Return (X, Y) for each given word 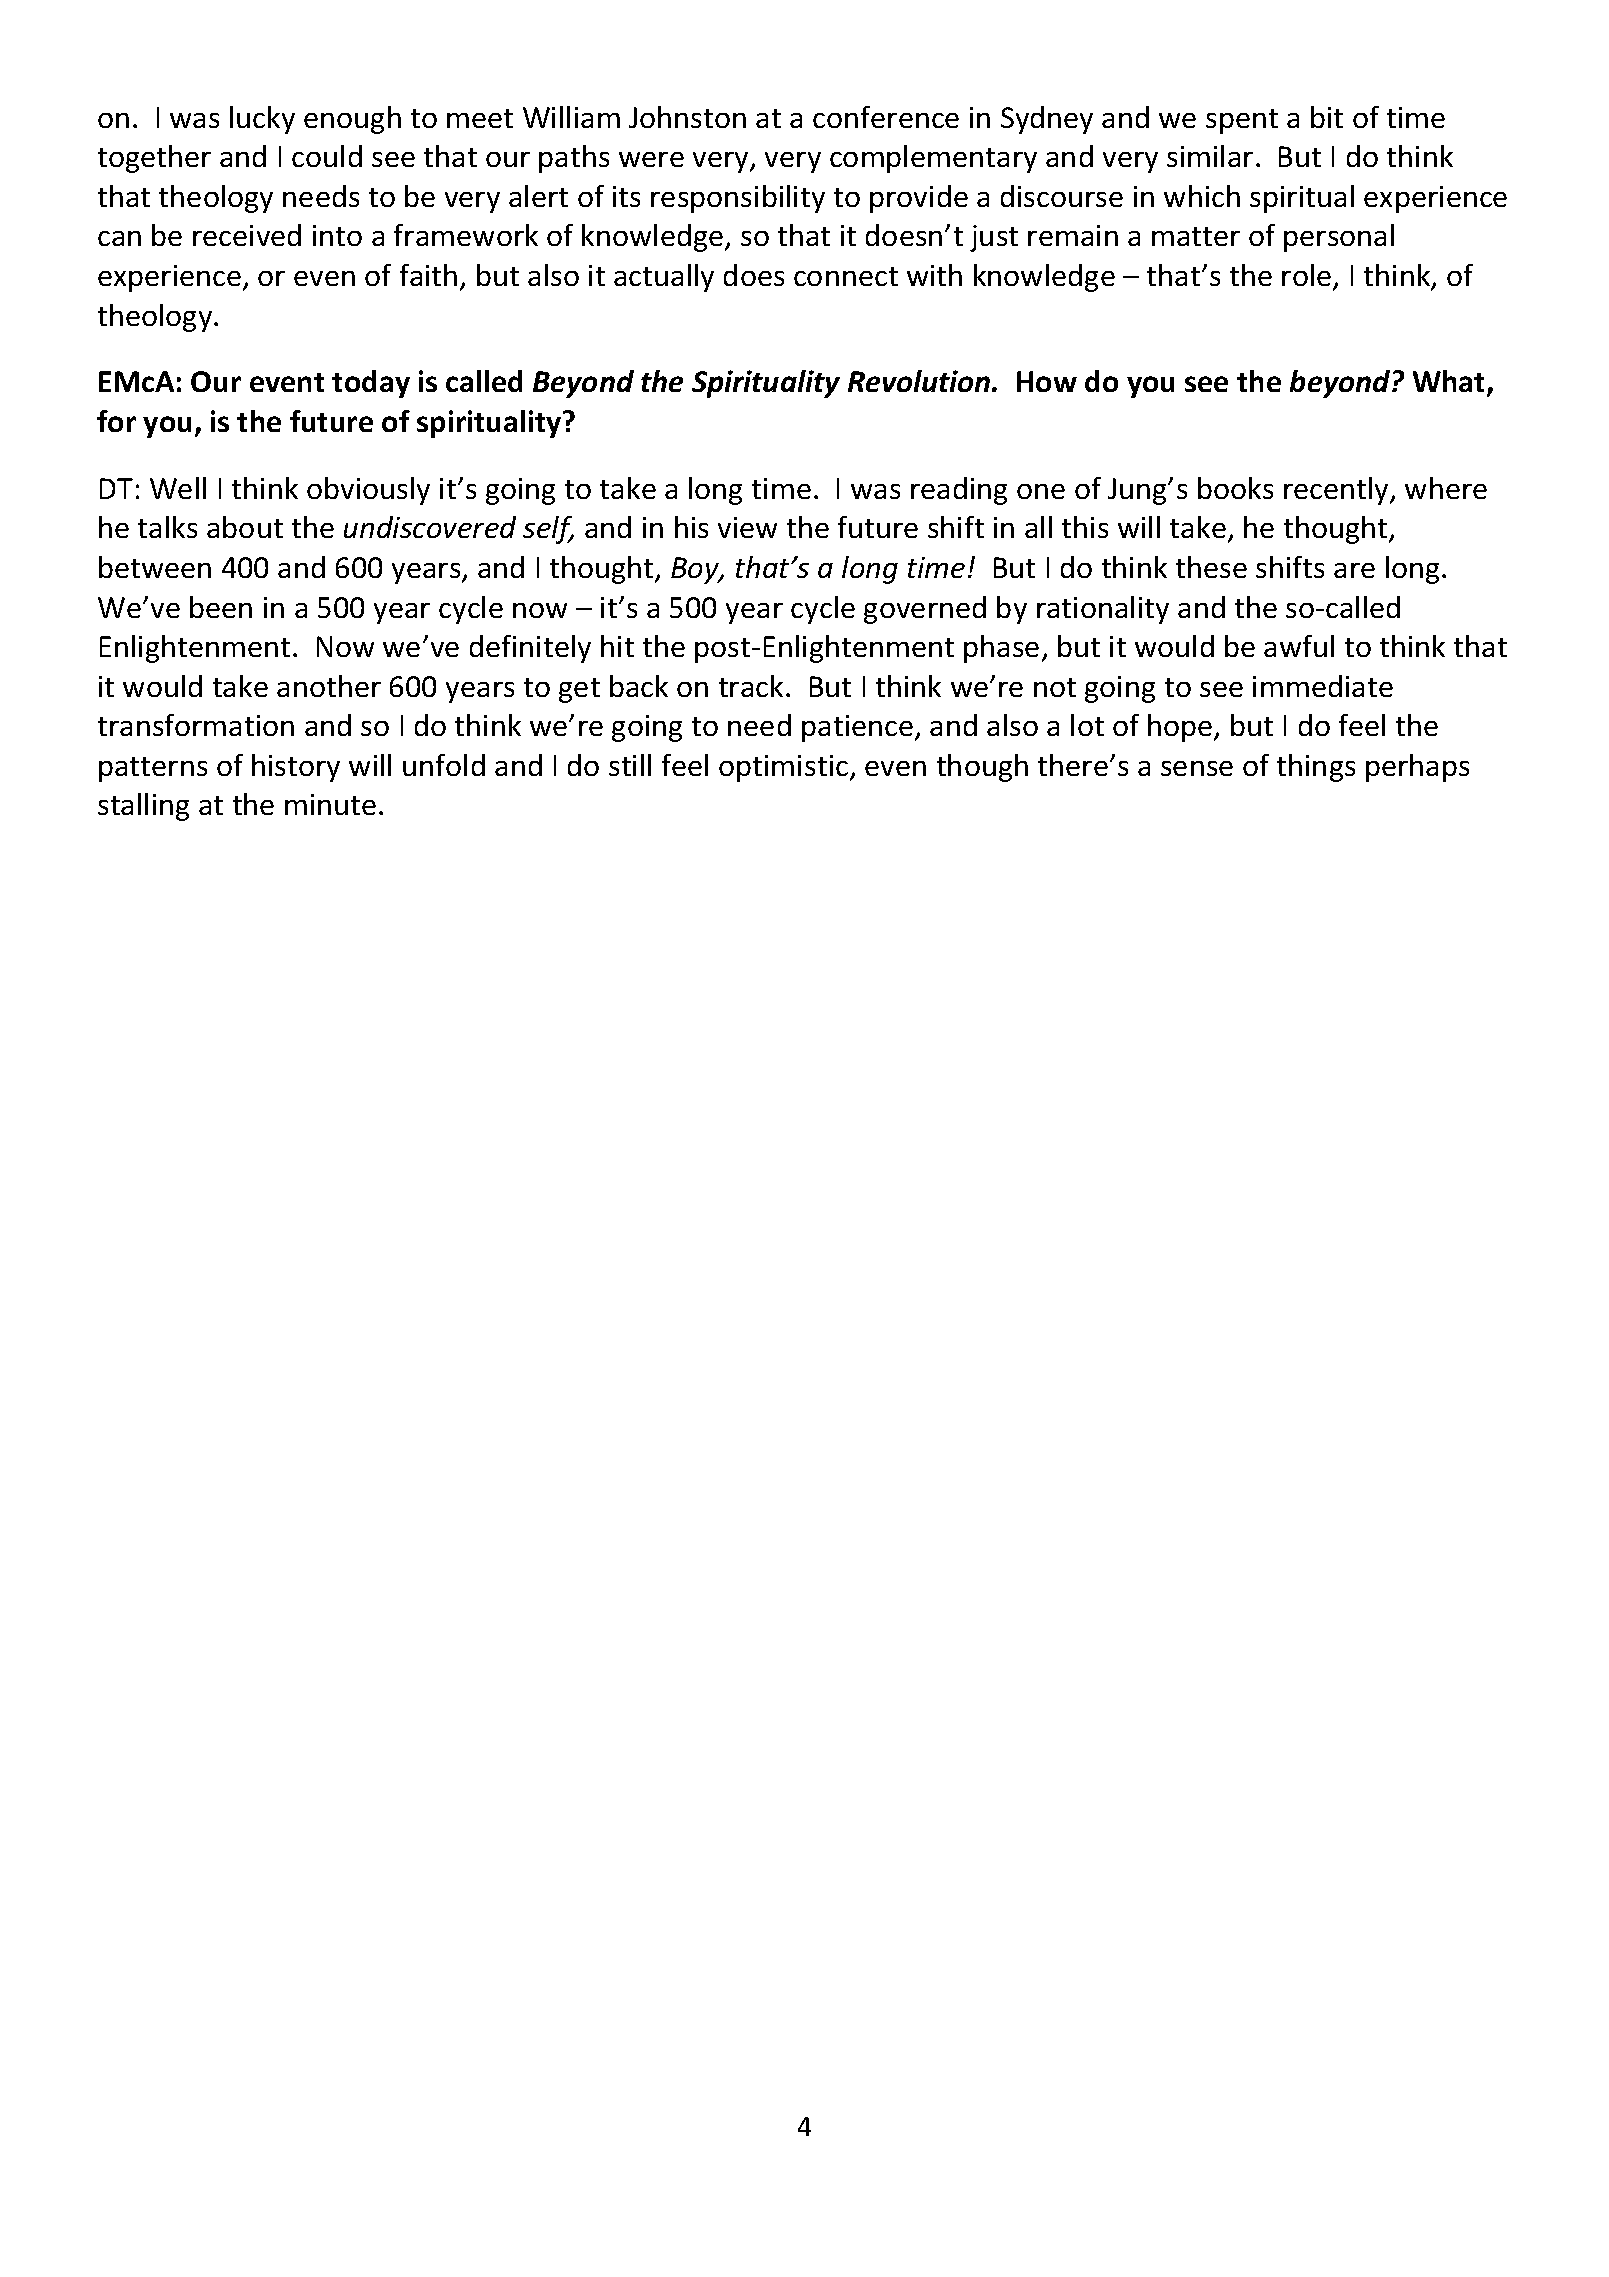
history (296, 768)
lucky (262, 120)
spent (1242, 121)
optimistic (785, 768)
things (1316, 768)
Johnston (687, 117)
